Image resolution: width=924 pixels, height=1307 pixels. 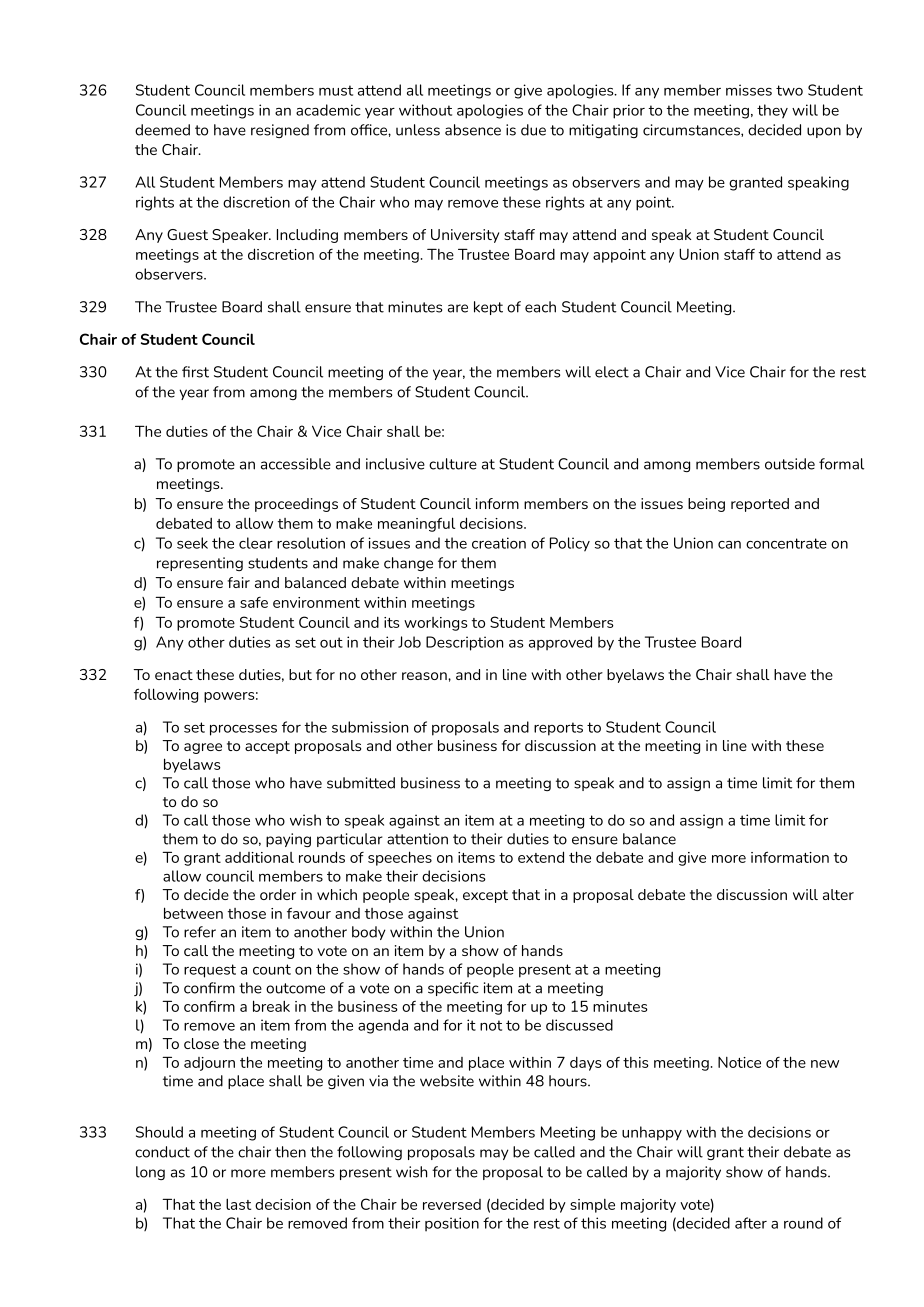 What do you see at coordinates (499, 543) in the document?
I see `creation` at bounding box center [499, 543].
